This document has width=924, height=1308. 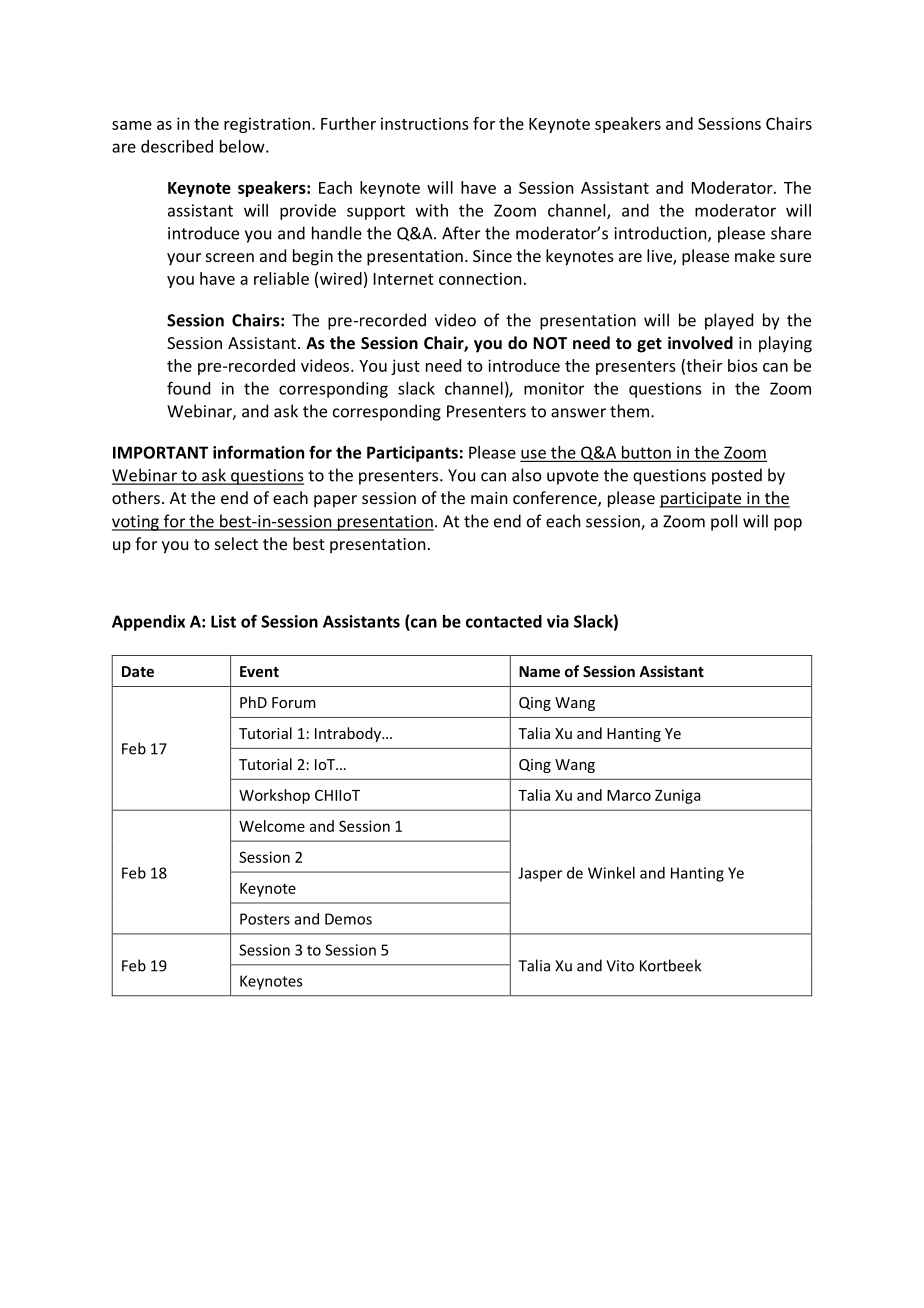 What do you see at coordinates (294, 702) in the document?
I see `Forum` at bounding box center [294, 702].
